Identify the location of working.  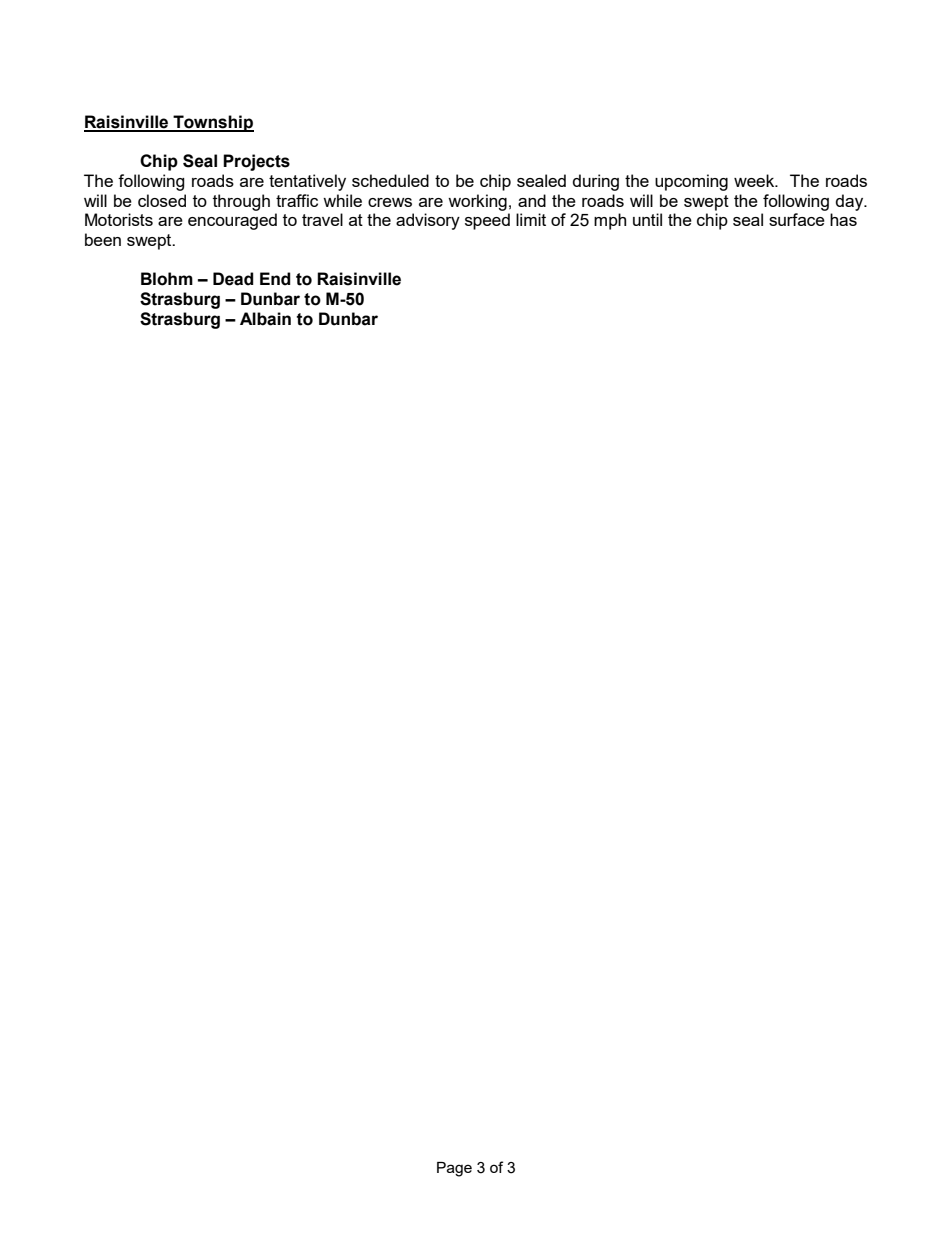
(477, 202).
